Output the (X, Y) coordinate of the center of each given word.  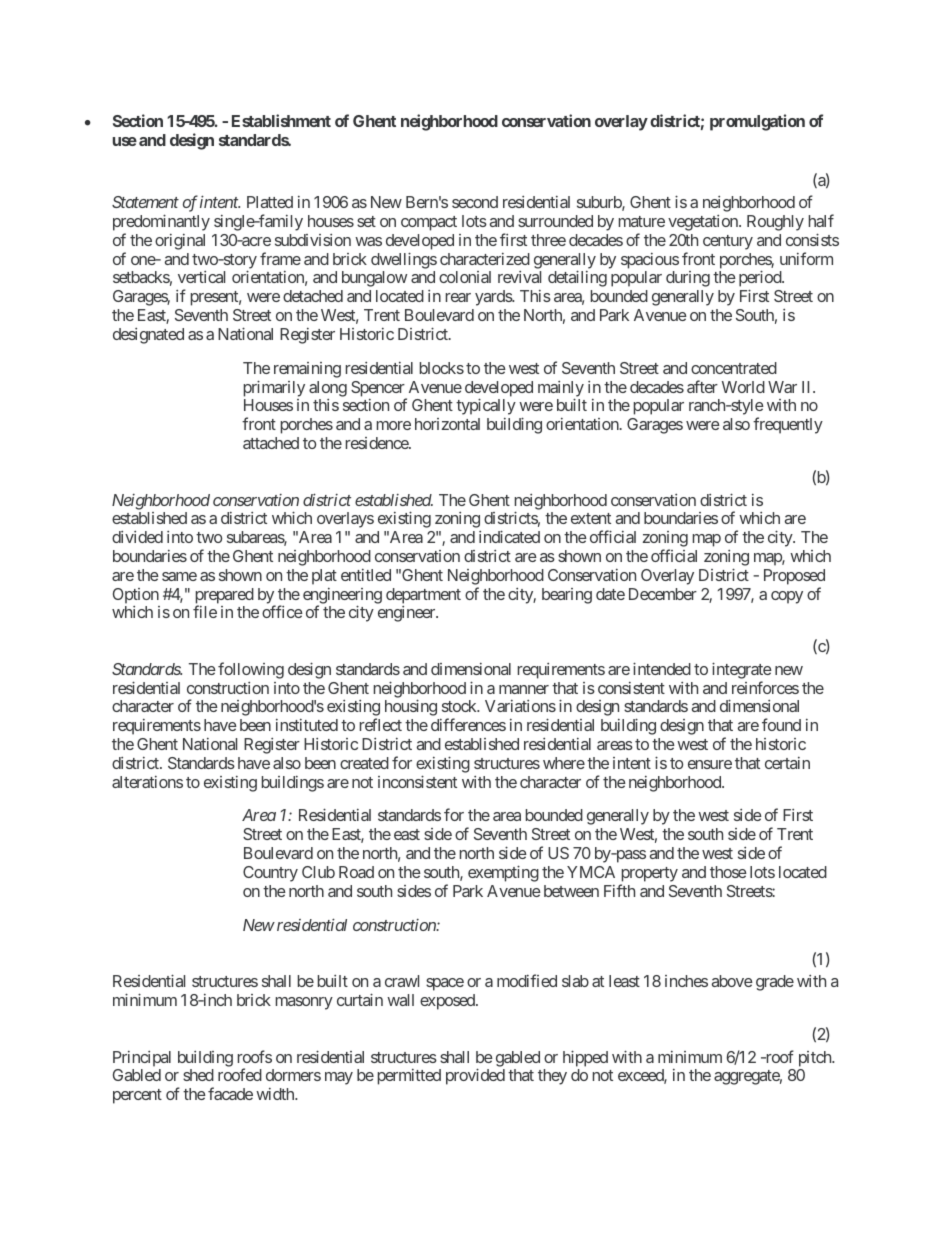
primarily (274, 388)
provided (475, 1076)
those (728, 872)
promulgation (757, 122)
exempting (503, 873)
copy (787, 597)
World (743, 387)
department (423, 596)
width (276, 1094)
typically (486, 406)
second (475, 202)
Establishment (281, 120)
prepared (225, 597)
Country (270, 874)
